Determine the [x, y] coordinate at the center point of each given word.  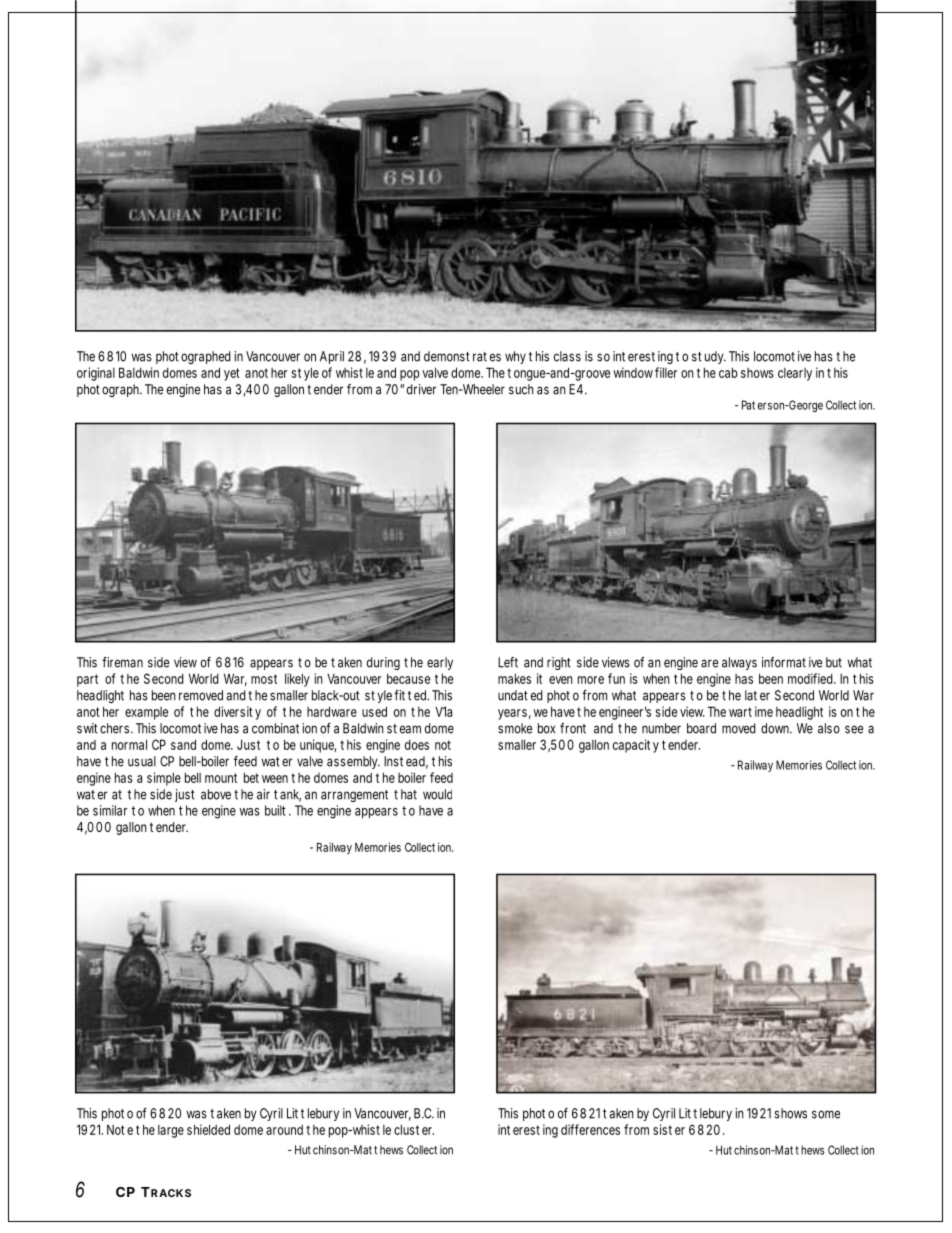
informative [792, 662]
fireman [122, 662]
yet [232, 374]
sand [183, 744]
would [437, 794]
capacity [636, 746]
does [417, 745]
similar [110, 810]
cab [728, 372]
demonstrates [462, 356]
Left [508, 662]
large [171, 1131]
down [776, 728]
